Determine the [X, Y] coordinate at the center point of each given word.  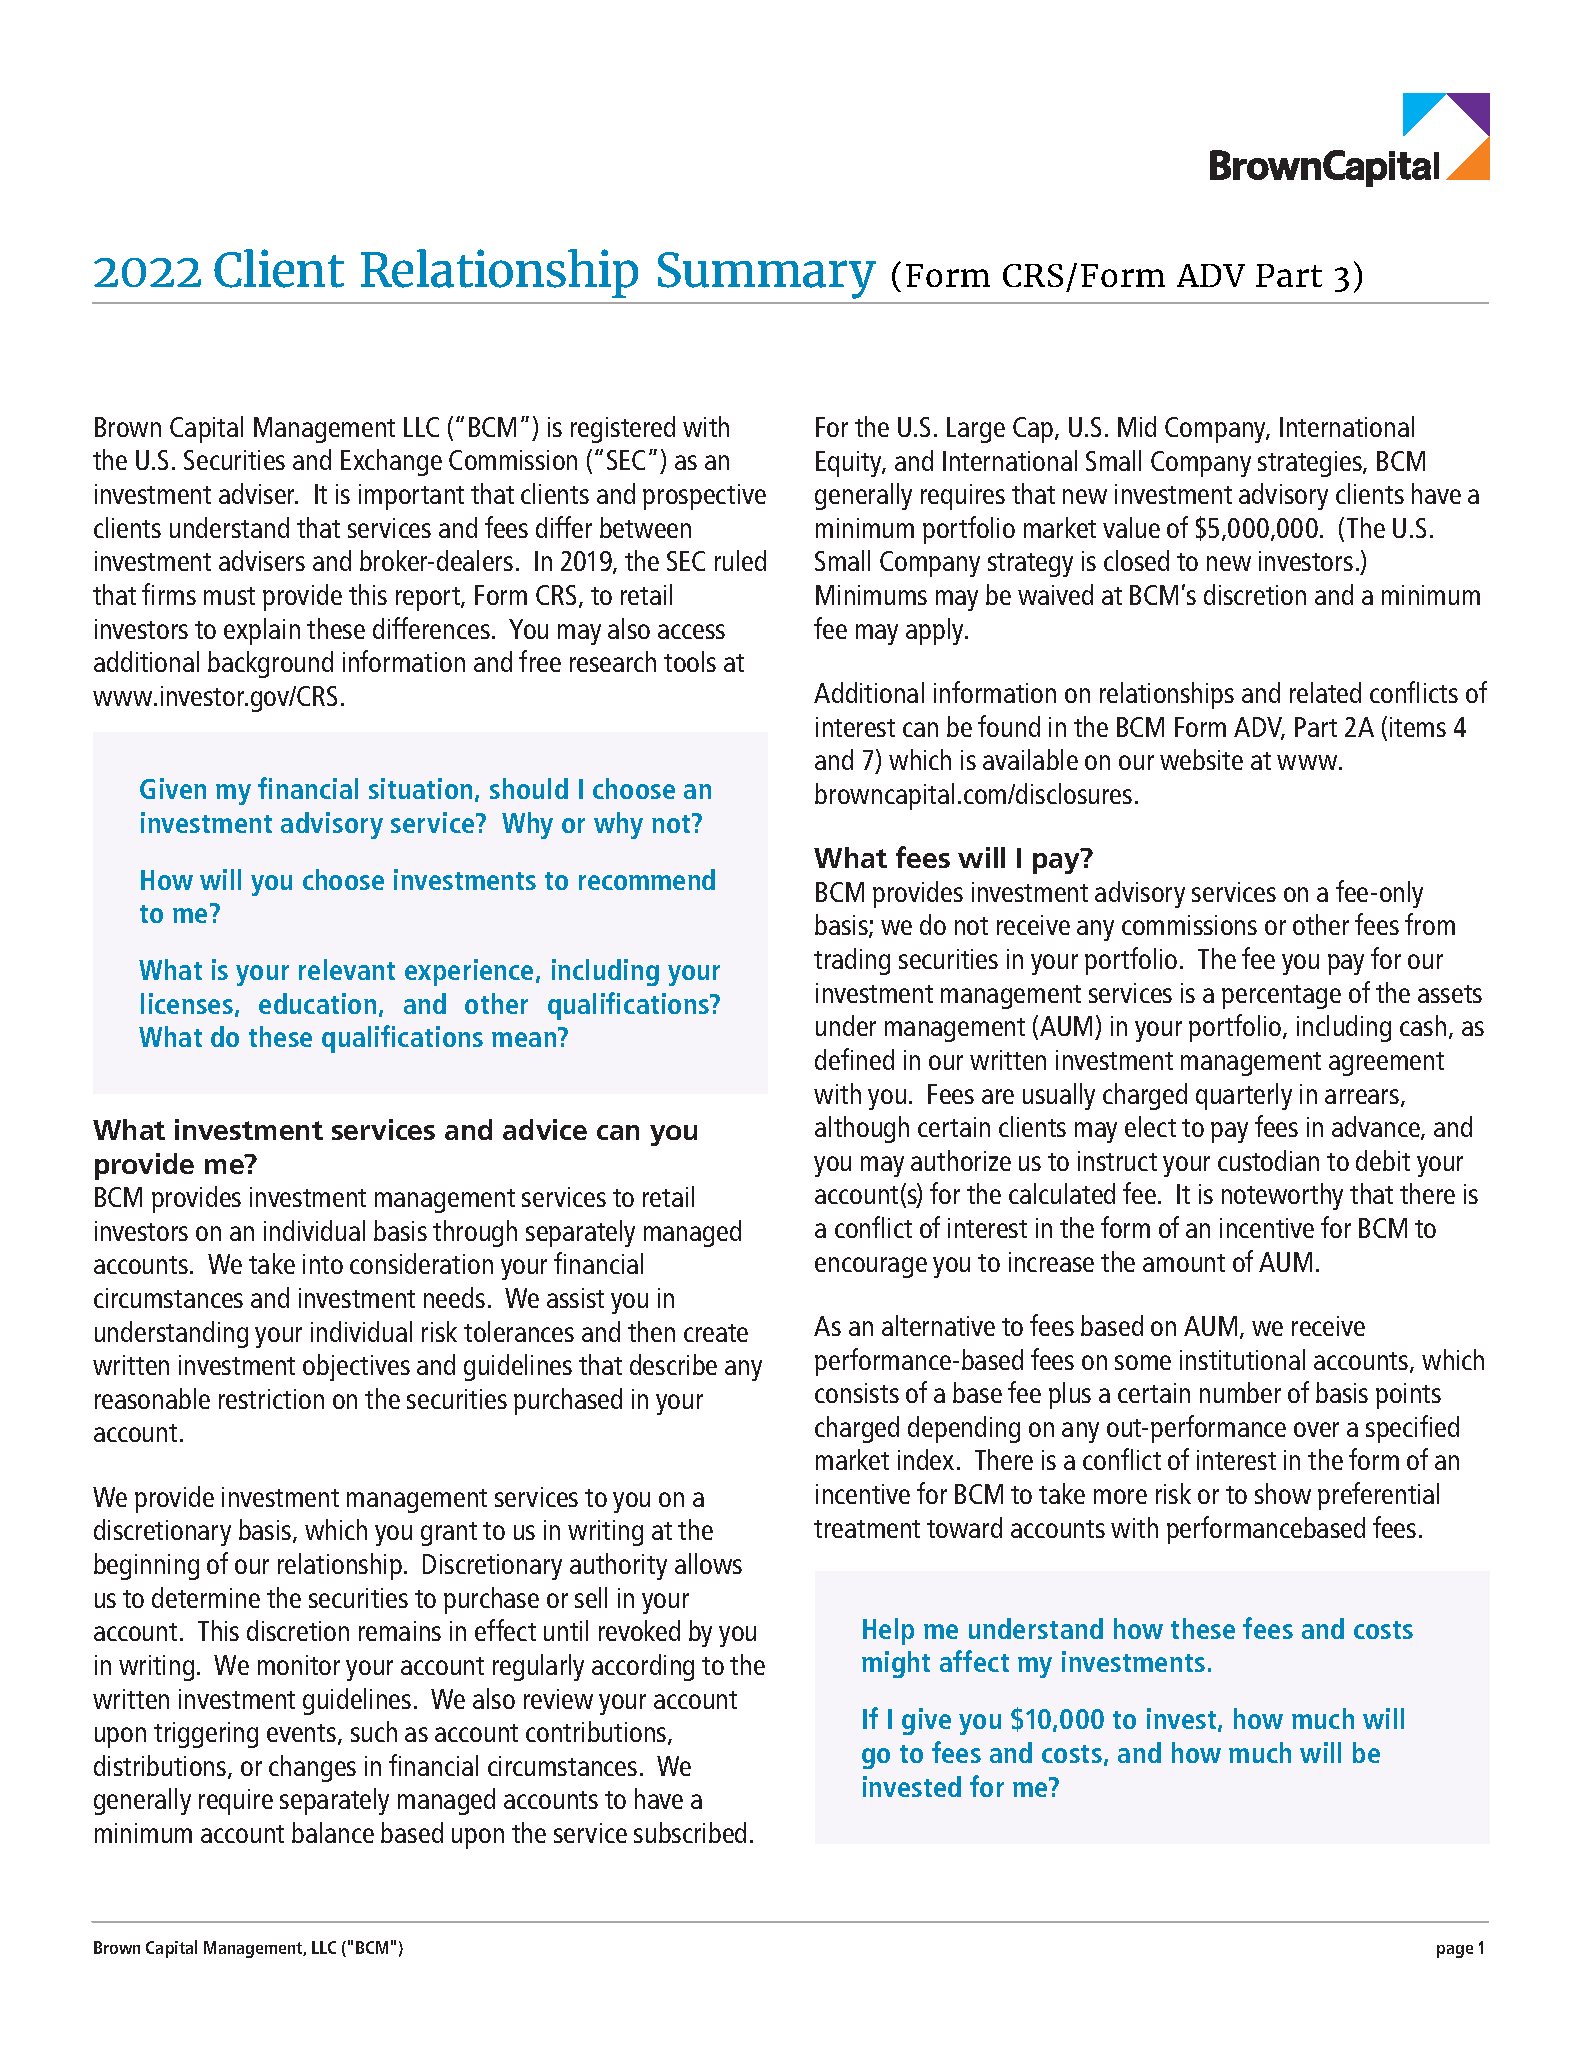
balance [333, 1832]
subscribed [690, 1832]
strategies [1311, 464]
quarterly [1244, 1096]
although [862, 1129]
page [1455, 1951]
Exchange [391, 462]
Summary [767, 275]
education [317, 1003]
